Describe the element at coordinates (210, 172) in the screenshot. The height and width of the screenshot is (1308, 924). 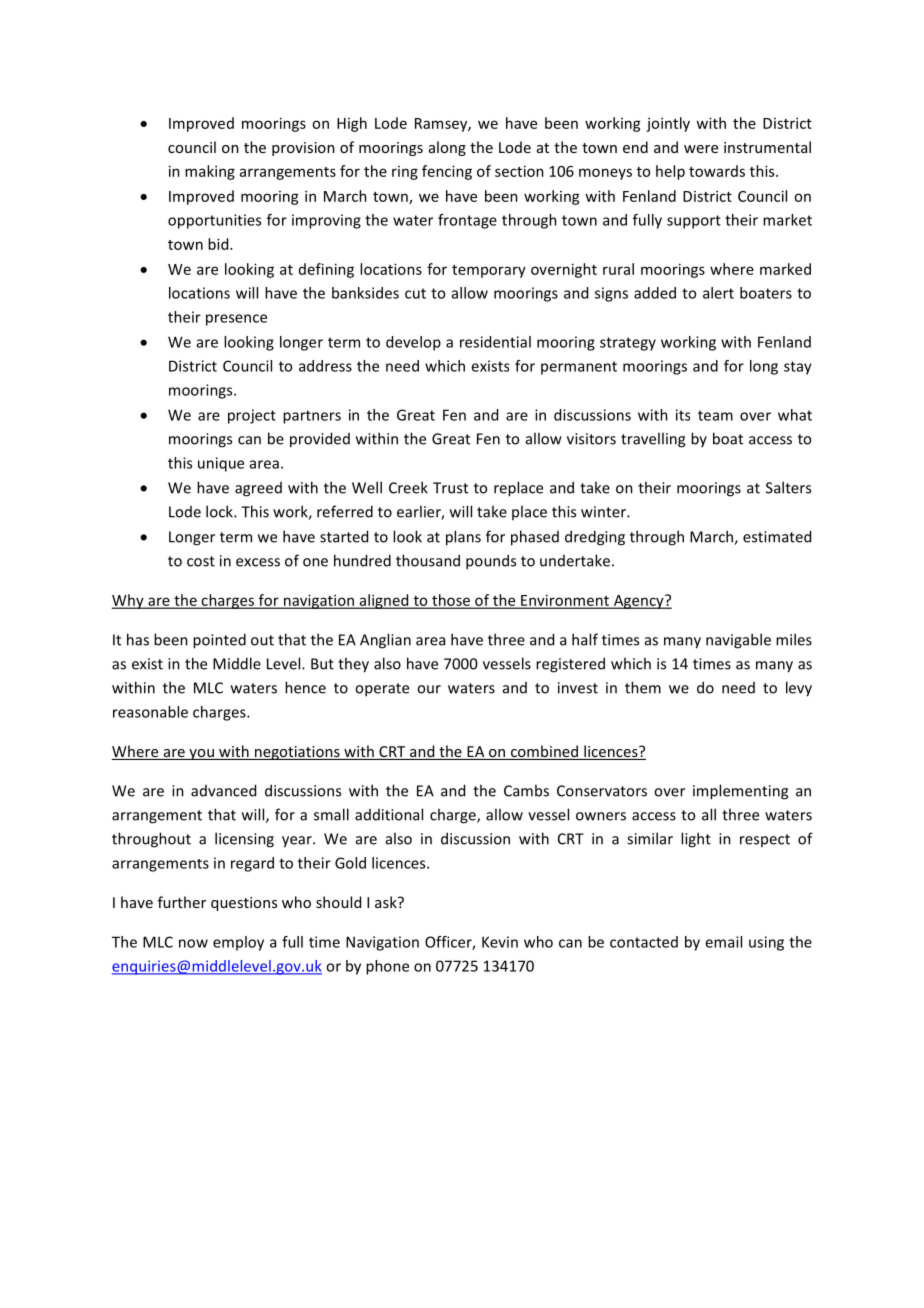
I see `making` at that location.
